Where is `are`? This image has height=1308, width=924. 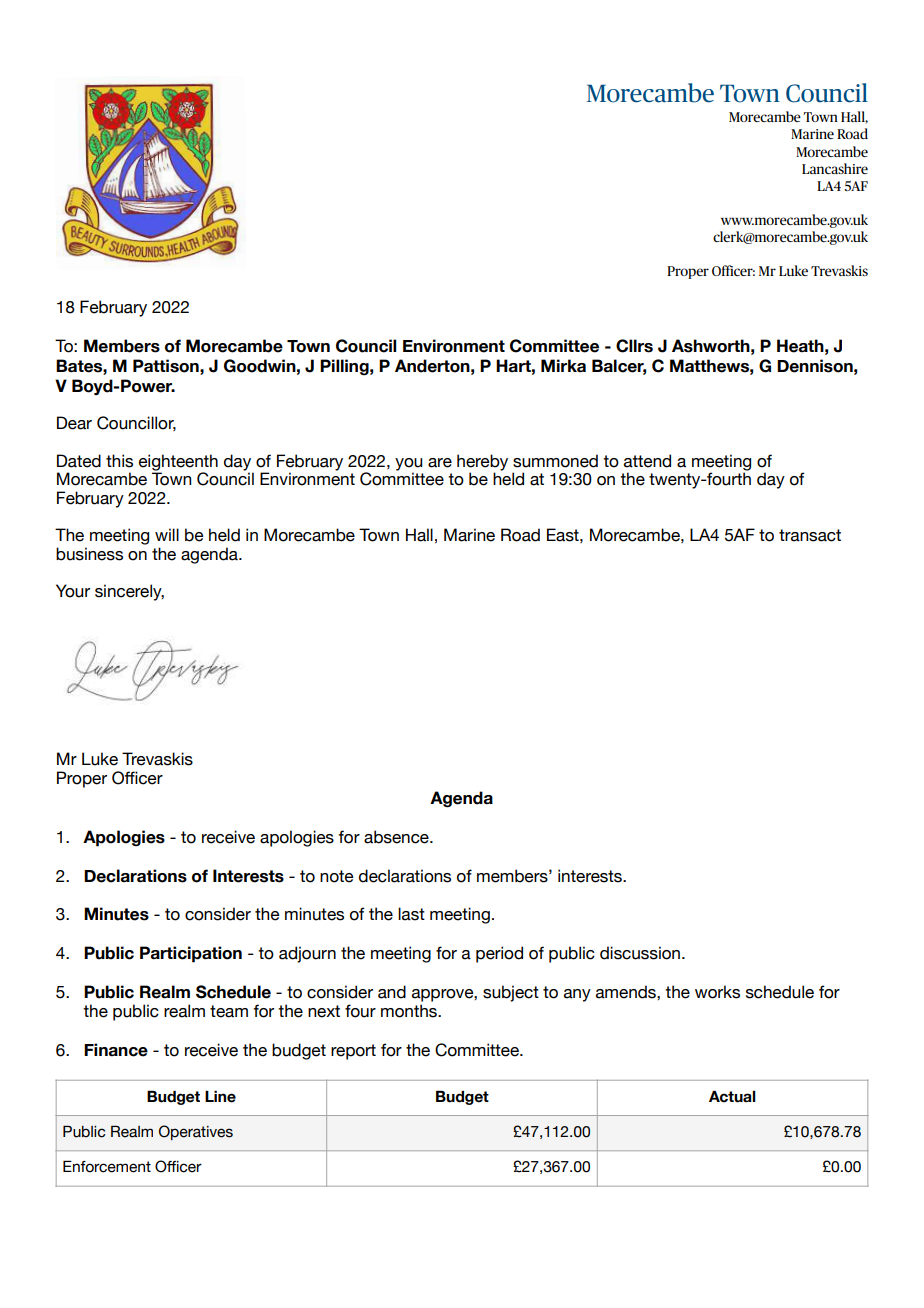
are is located at coordinates (440, 463).
